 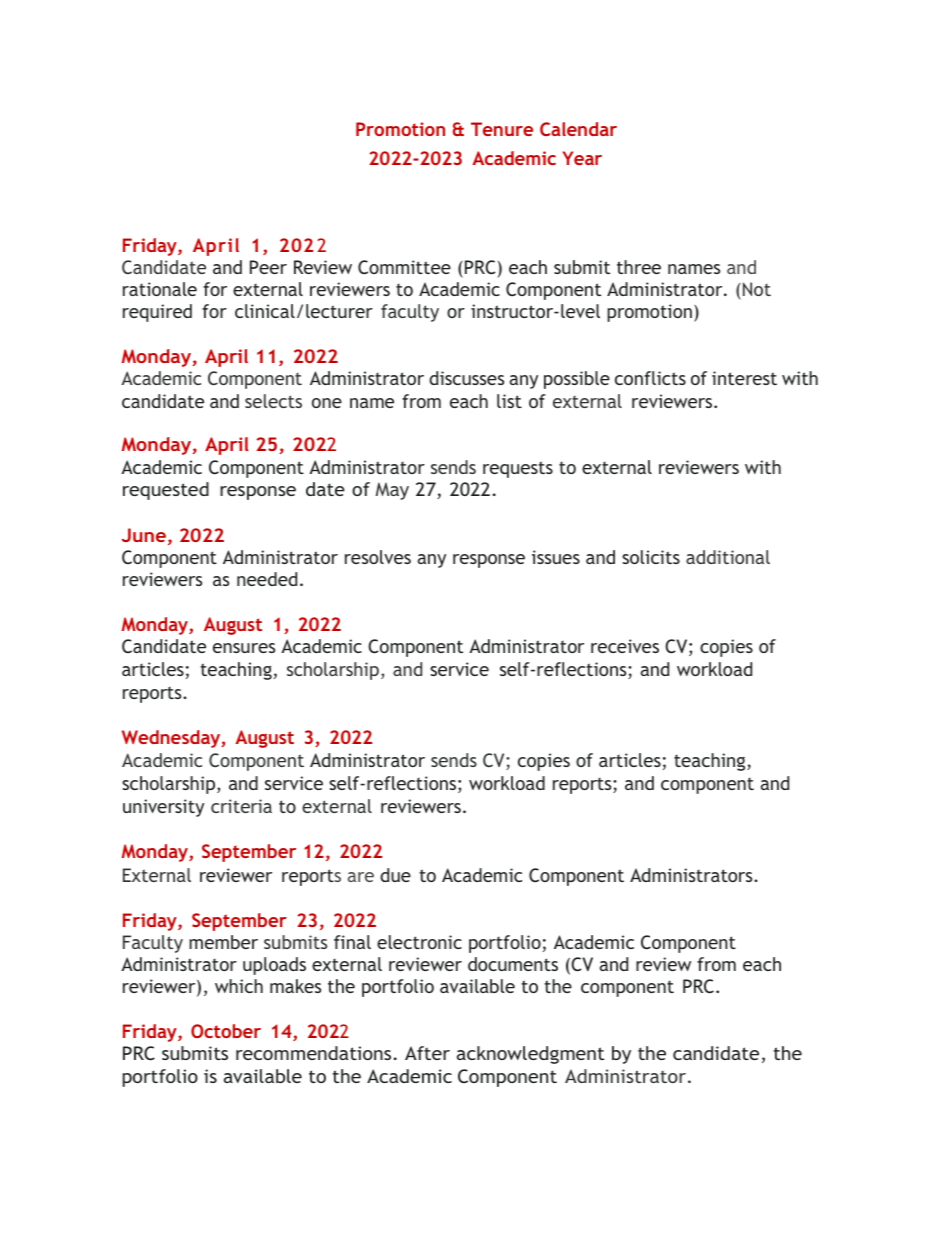 What do you see at coordinates (518, 469) in the screenshot?
I see `requests` at bounding box center [518, 469].
